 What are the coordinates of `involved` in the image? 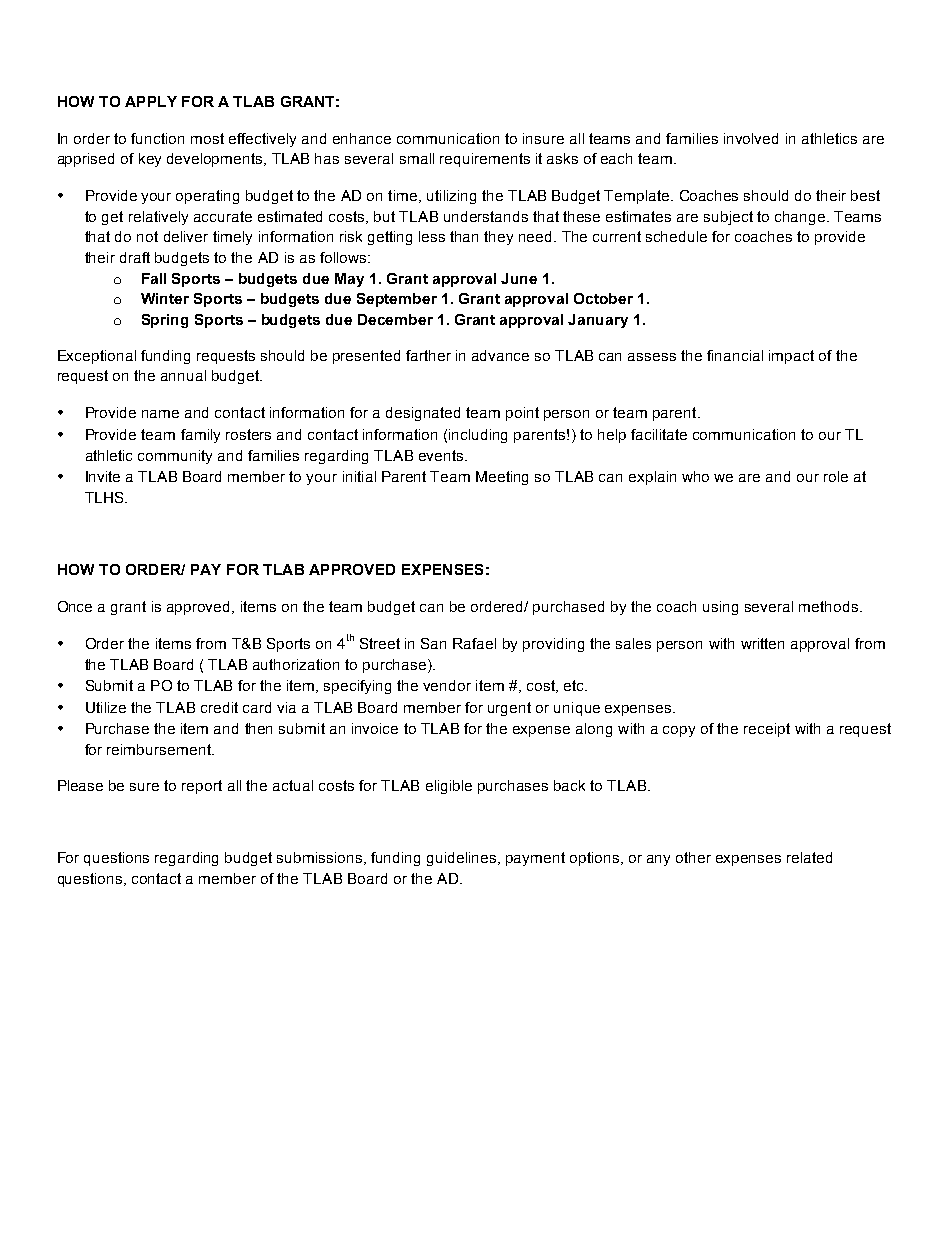 It's located at (751, 138).
